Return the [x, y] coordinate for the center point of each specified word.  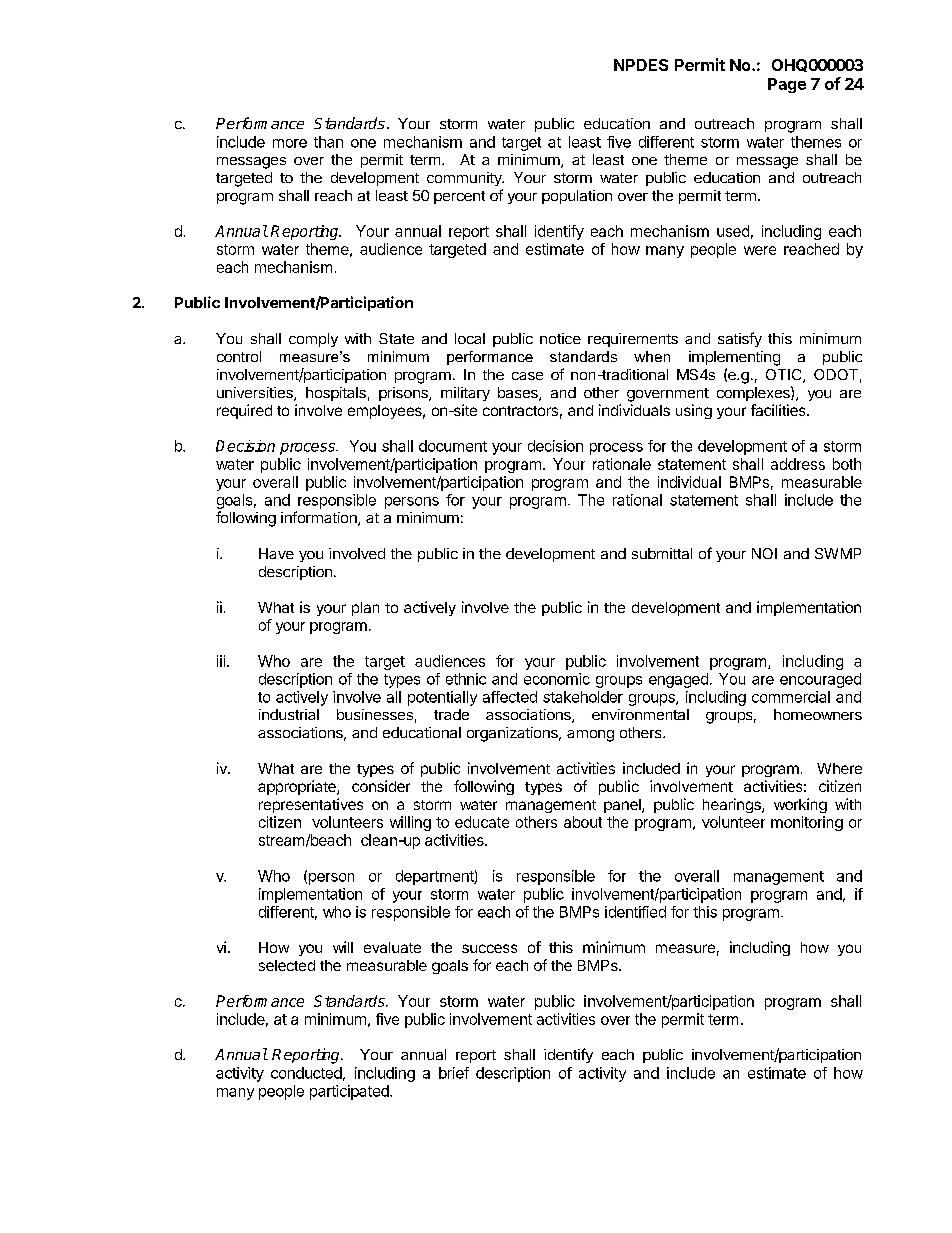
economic [557, 679]
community [465, 179]
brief [454, 1073]
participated [350, 1092]
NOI [764, 553]
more [290, 143]
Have [276, 553]
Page [787, 85]
